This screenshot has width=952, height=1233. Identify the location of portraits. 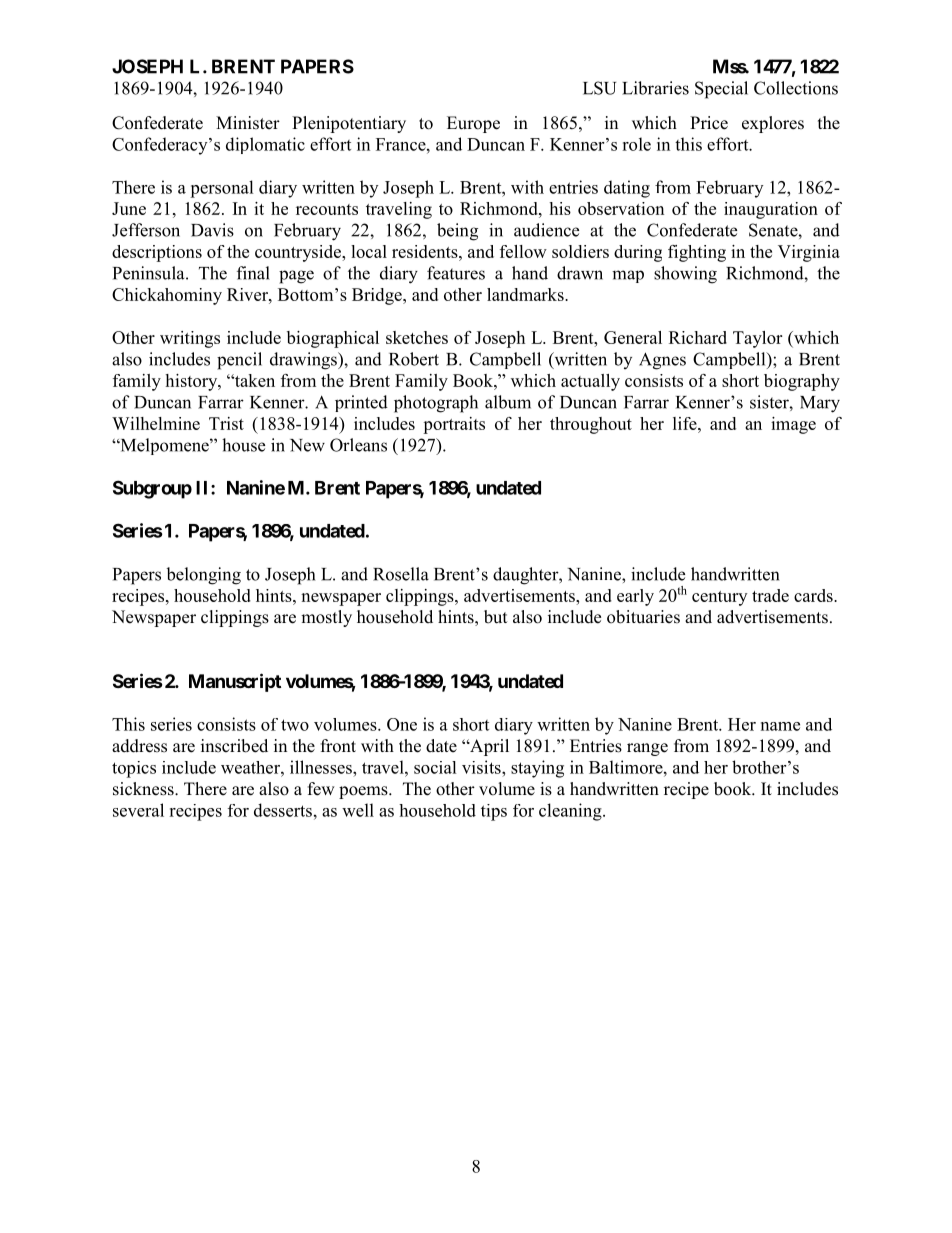
(454, 425).
